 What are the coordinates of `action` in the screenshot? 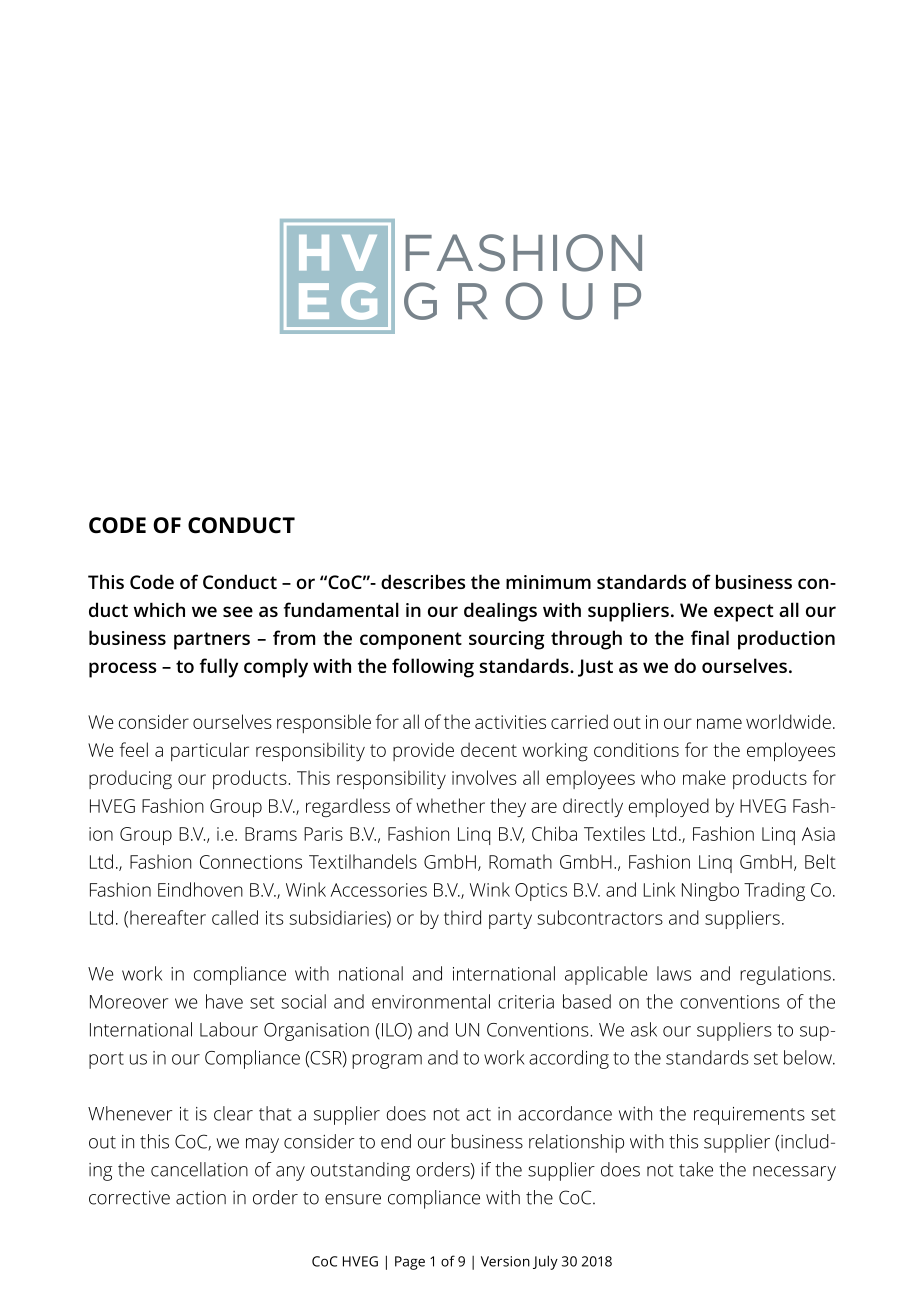 It's located at (201, 1197).
